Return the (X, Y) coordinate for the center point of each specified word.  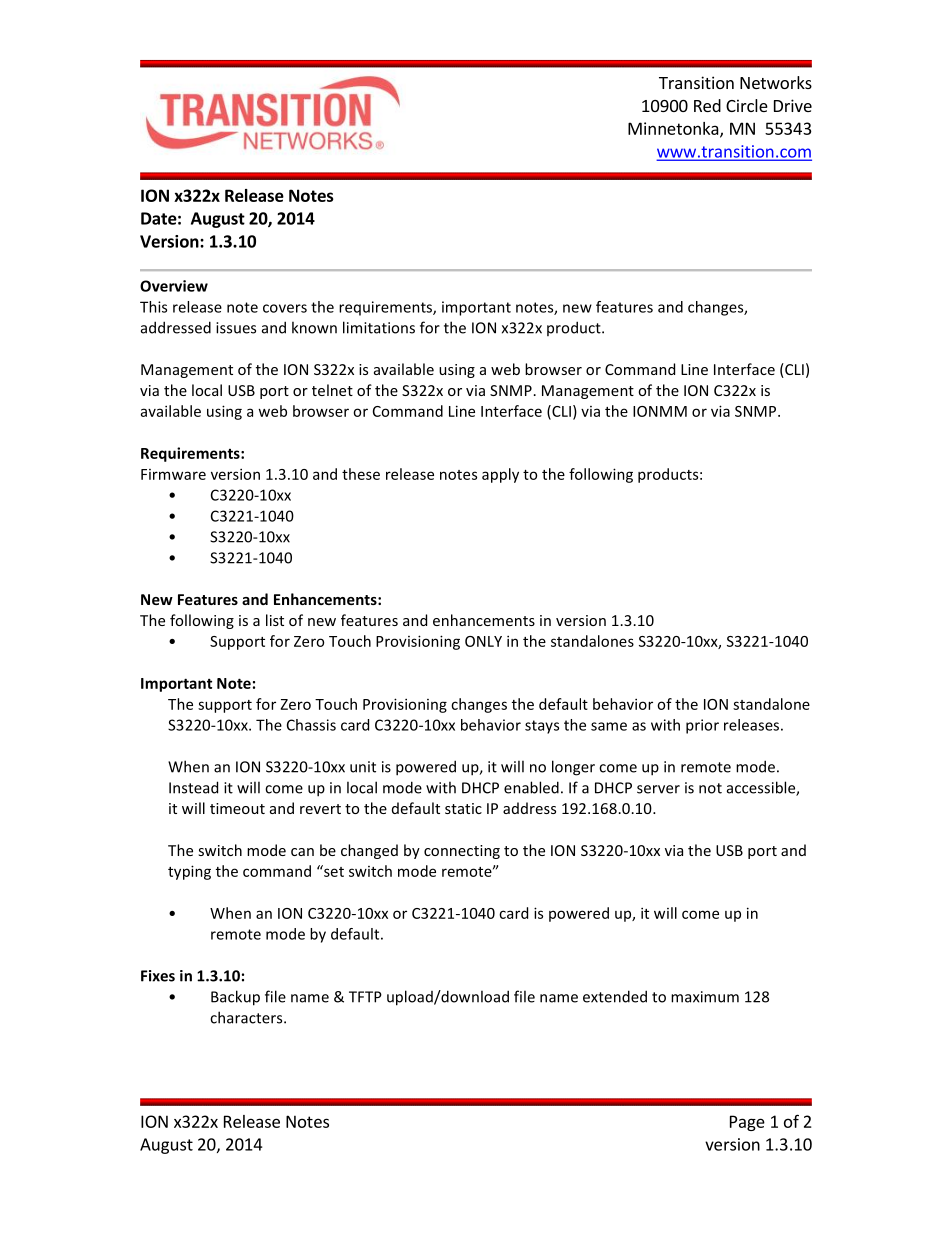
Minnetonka (674, 129)
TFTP (365, 997)
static (463, 808)
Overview (174, 286)
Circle (747, 105)
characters (247, 1017)
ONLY (483, 641)
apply (500, 475)
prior (702, 726)
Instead (193, 787)
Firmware (173, 474)
